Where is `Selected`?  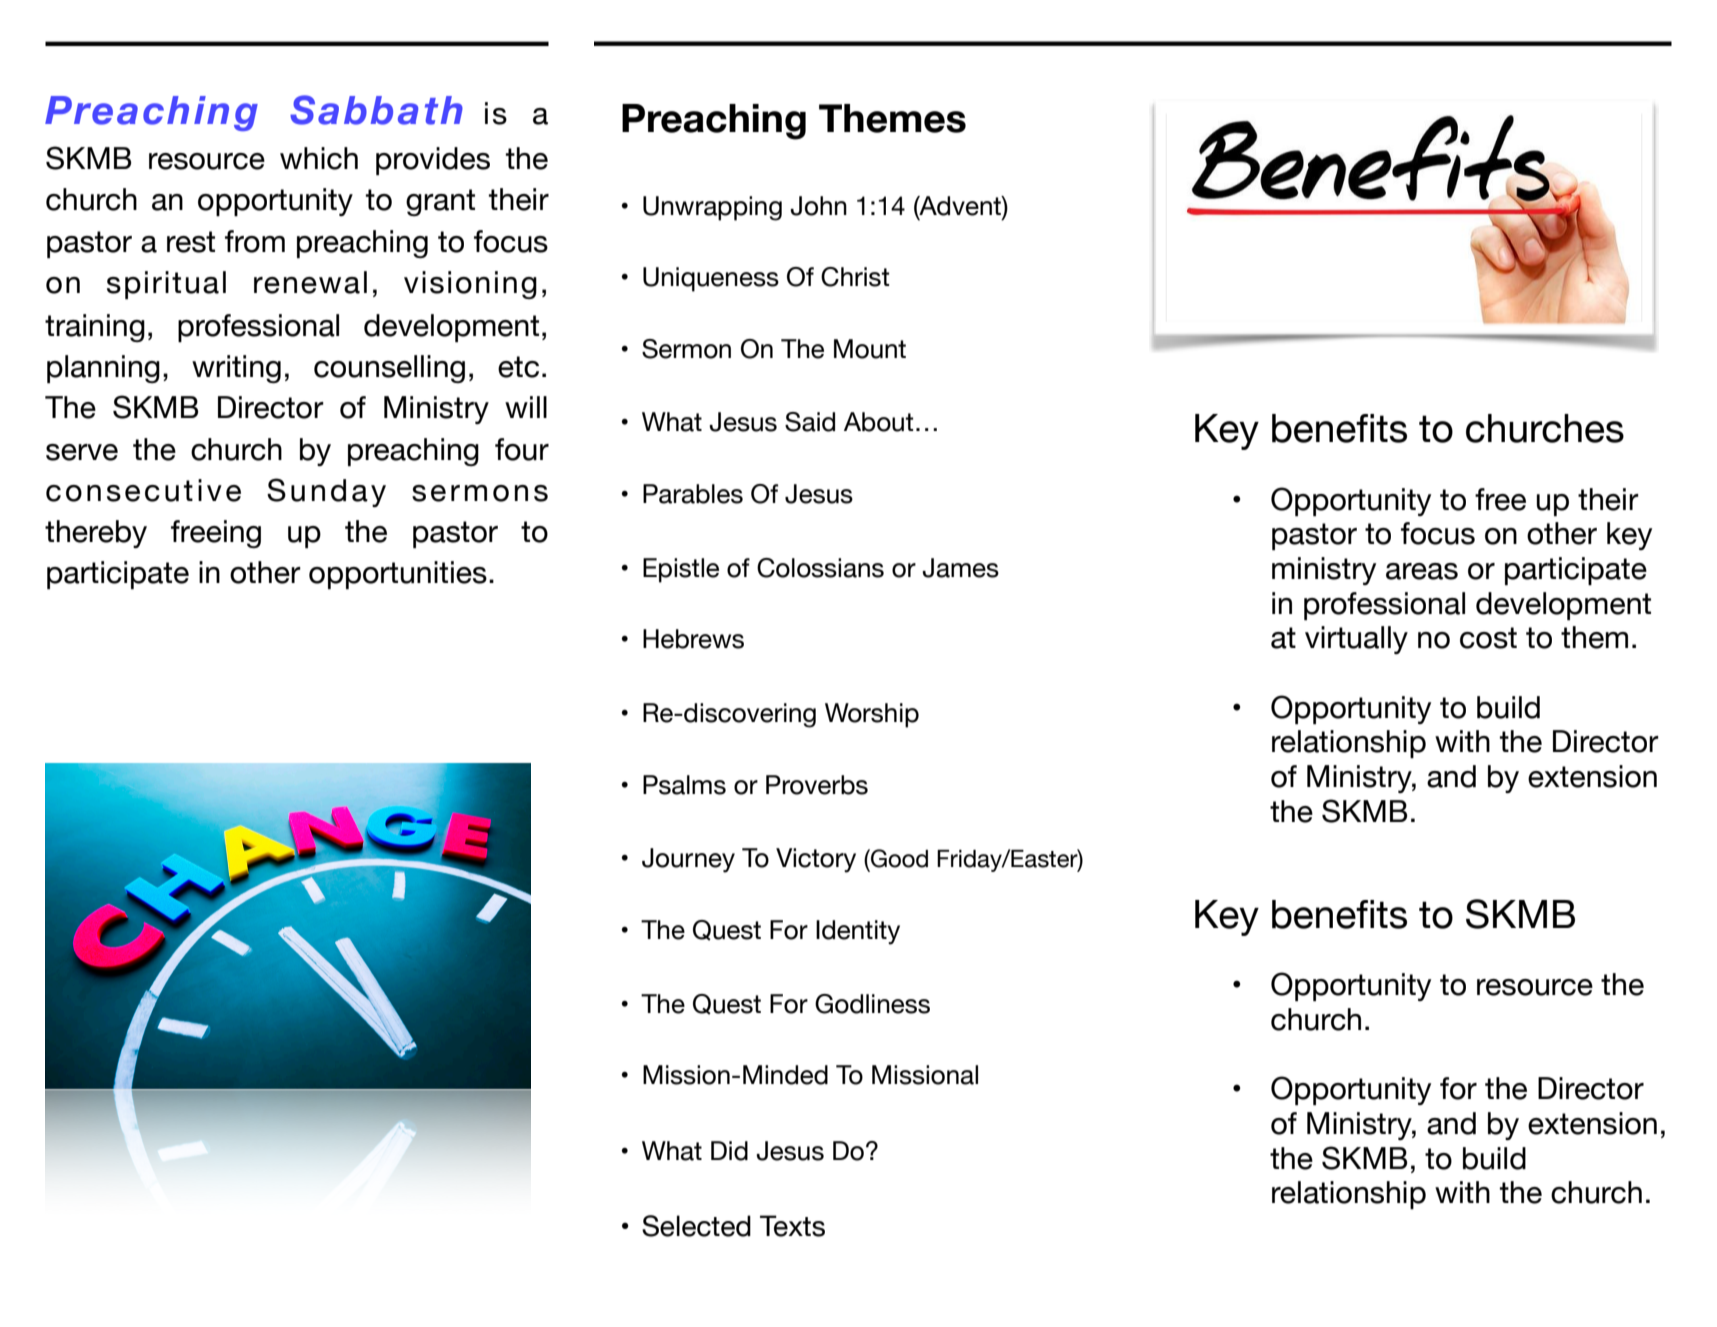
Selected is located at coordinates (696, 1226).
